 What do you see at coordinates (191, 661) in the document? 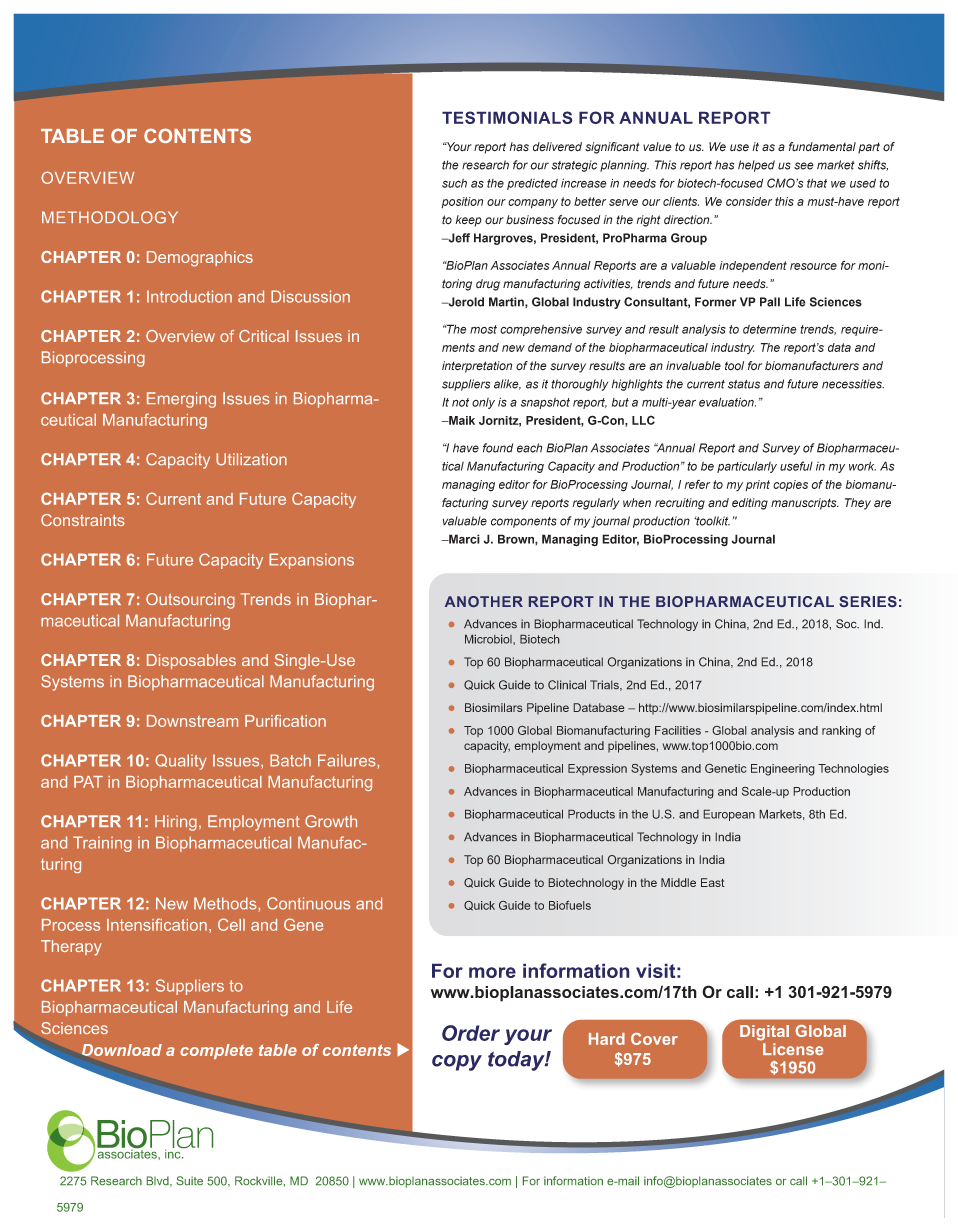
I see `Disposables` at bounding box center [191, 661].
